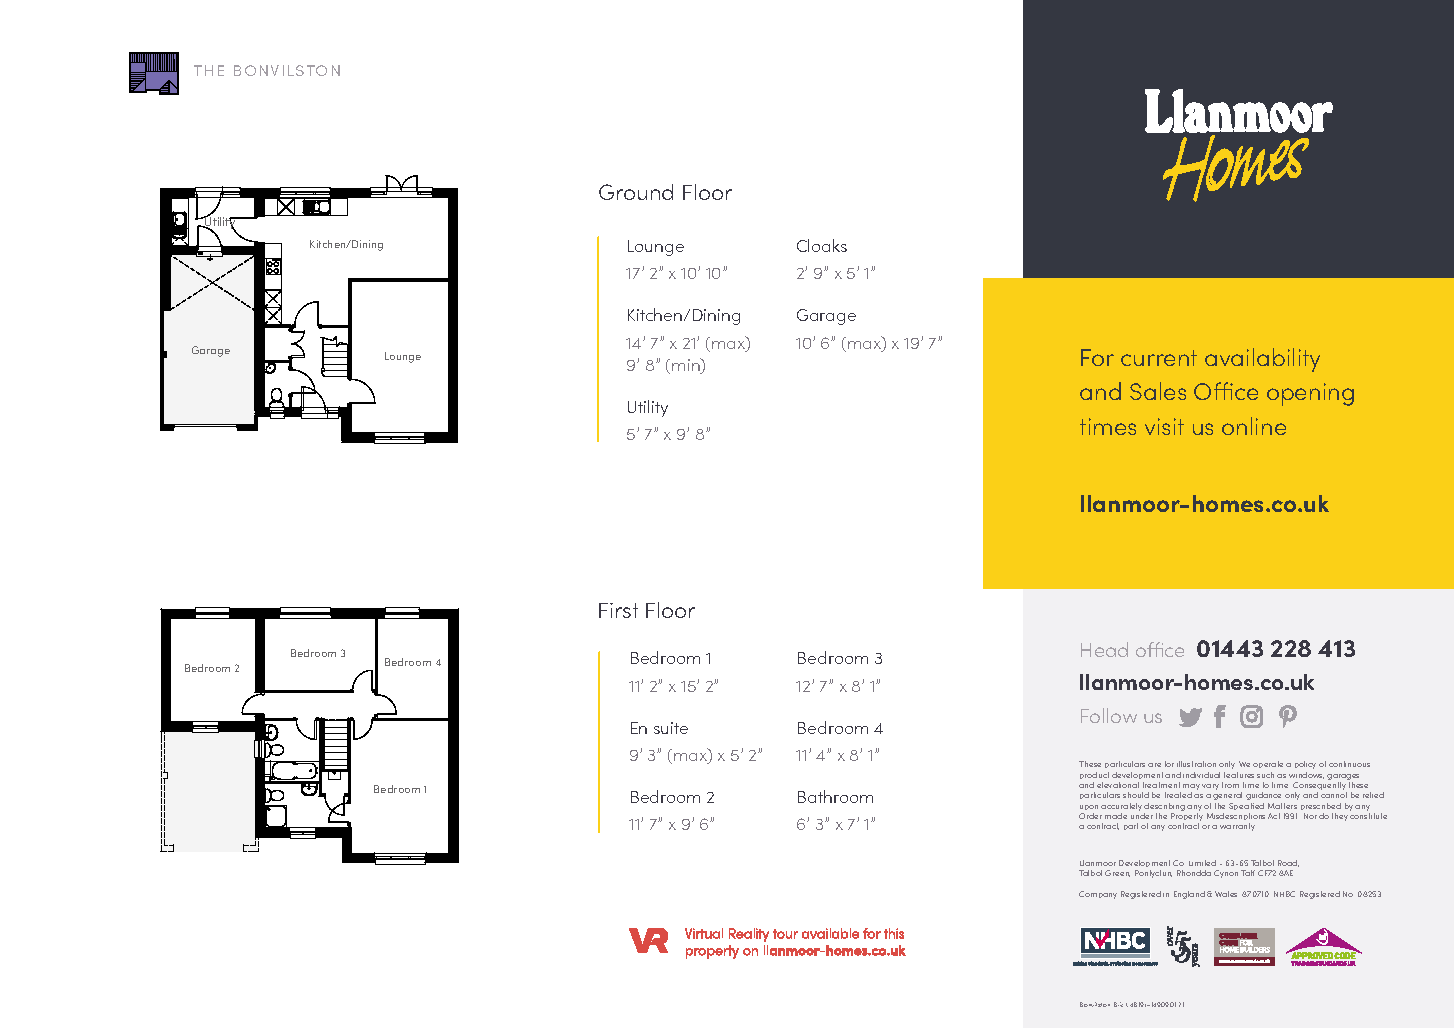  Describe the element at coordinates (1109, 715) in the screenshot. I see `Follow` at that location.
